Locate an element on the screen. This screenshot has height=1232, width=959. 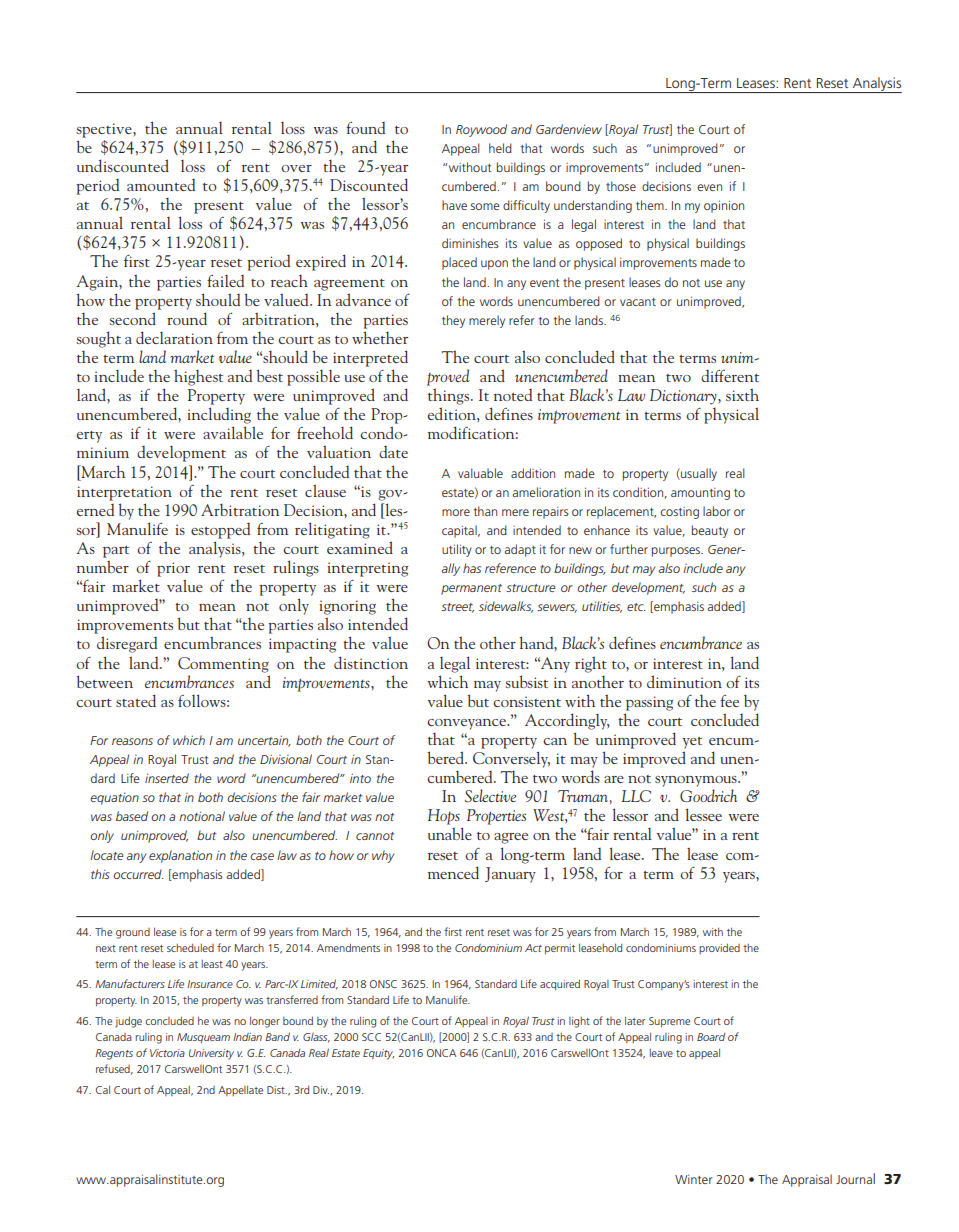
Commenting is located at coordinates (223, 665).
